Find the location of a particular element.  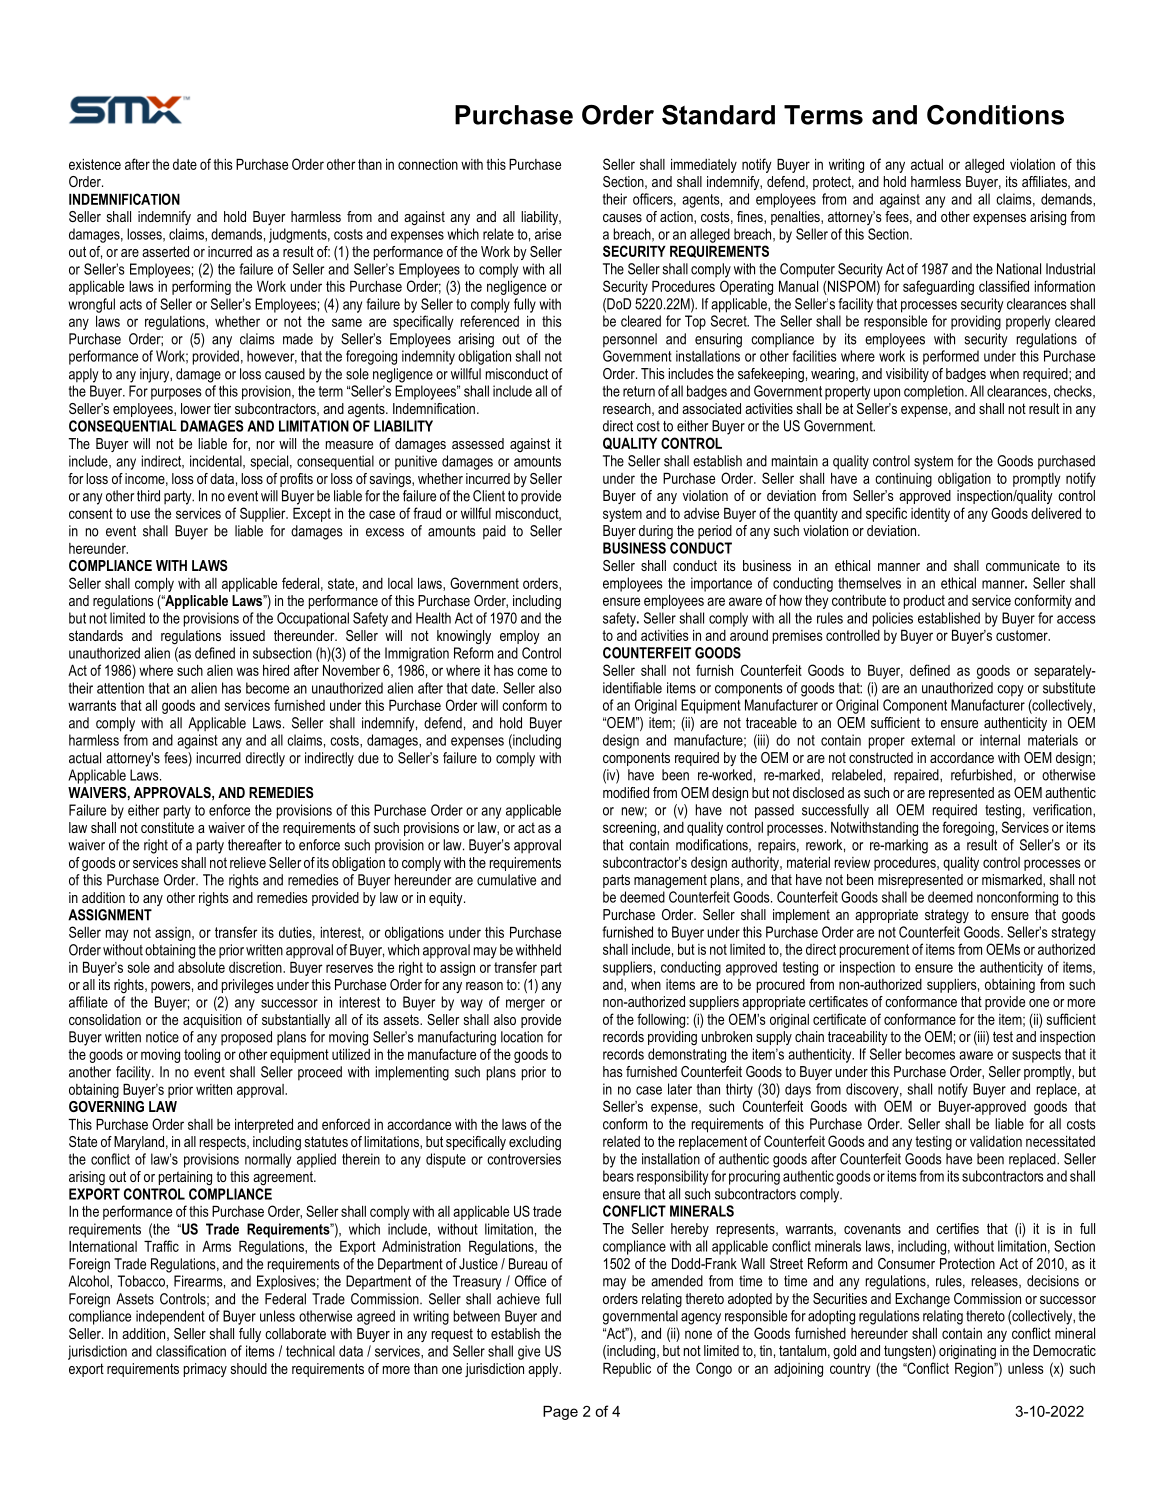

causes is located at coordinates (622, 218).
